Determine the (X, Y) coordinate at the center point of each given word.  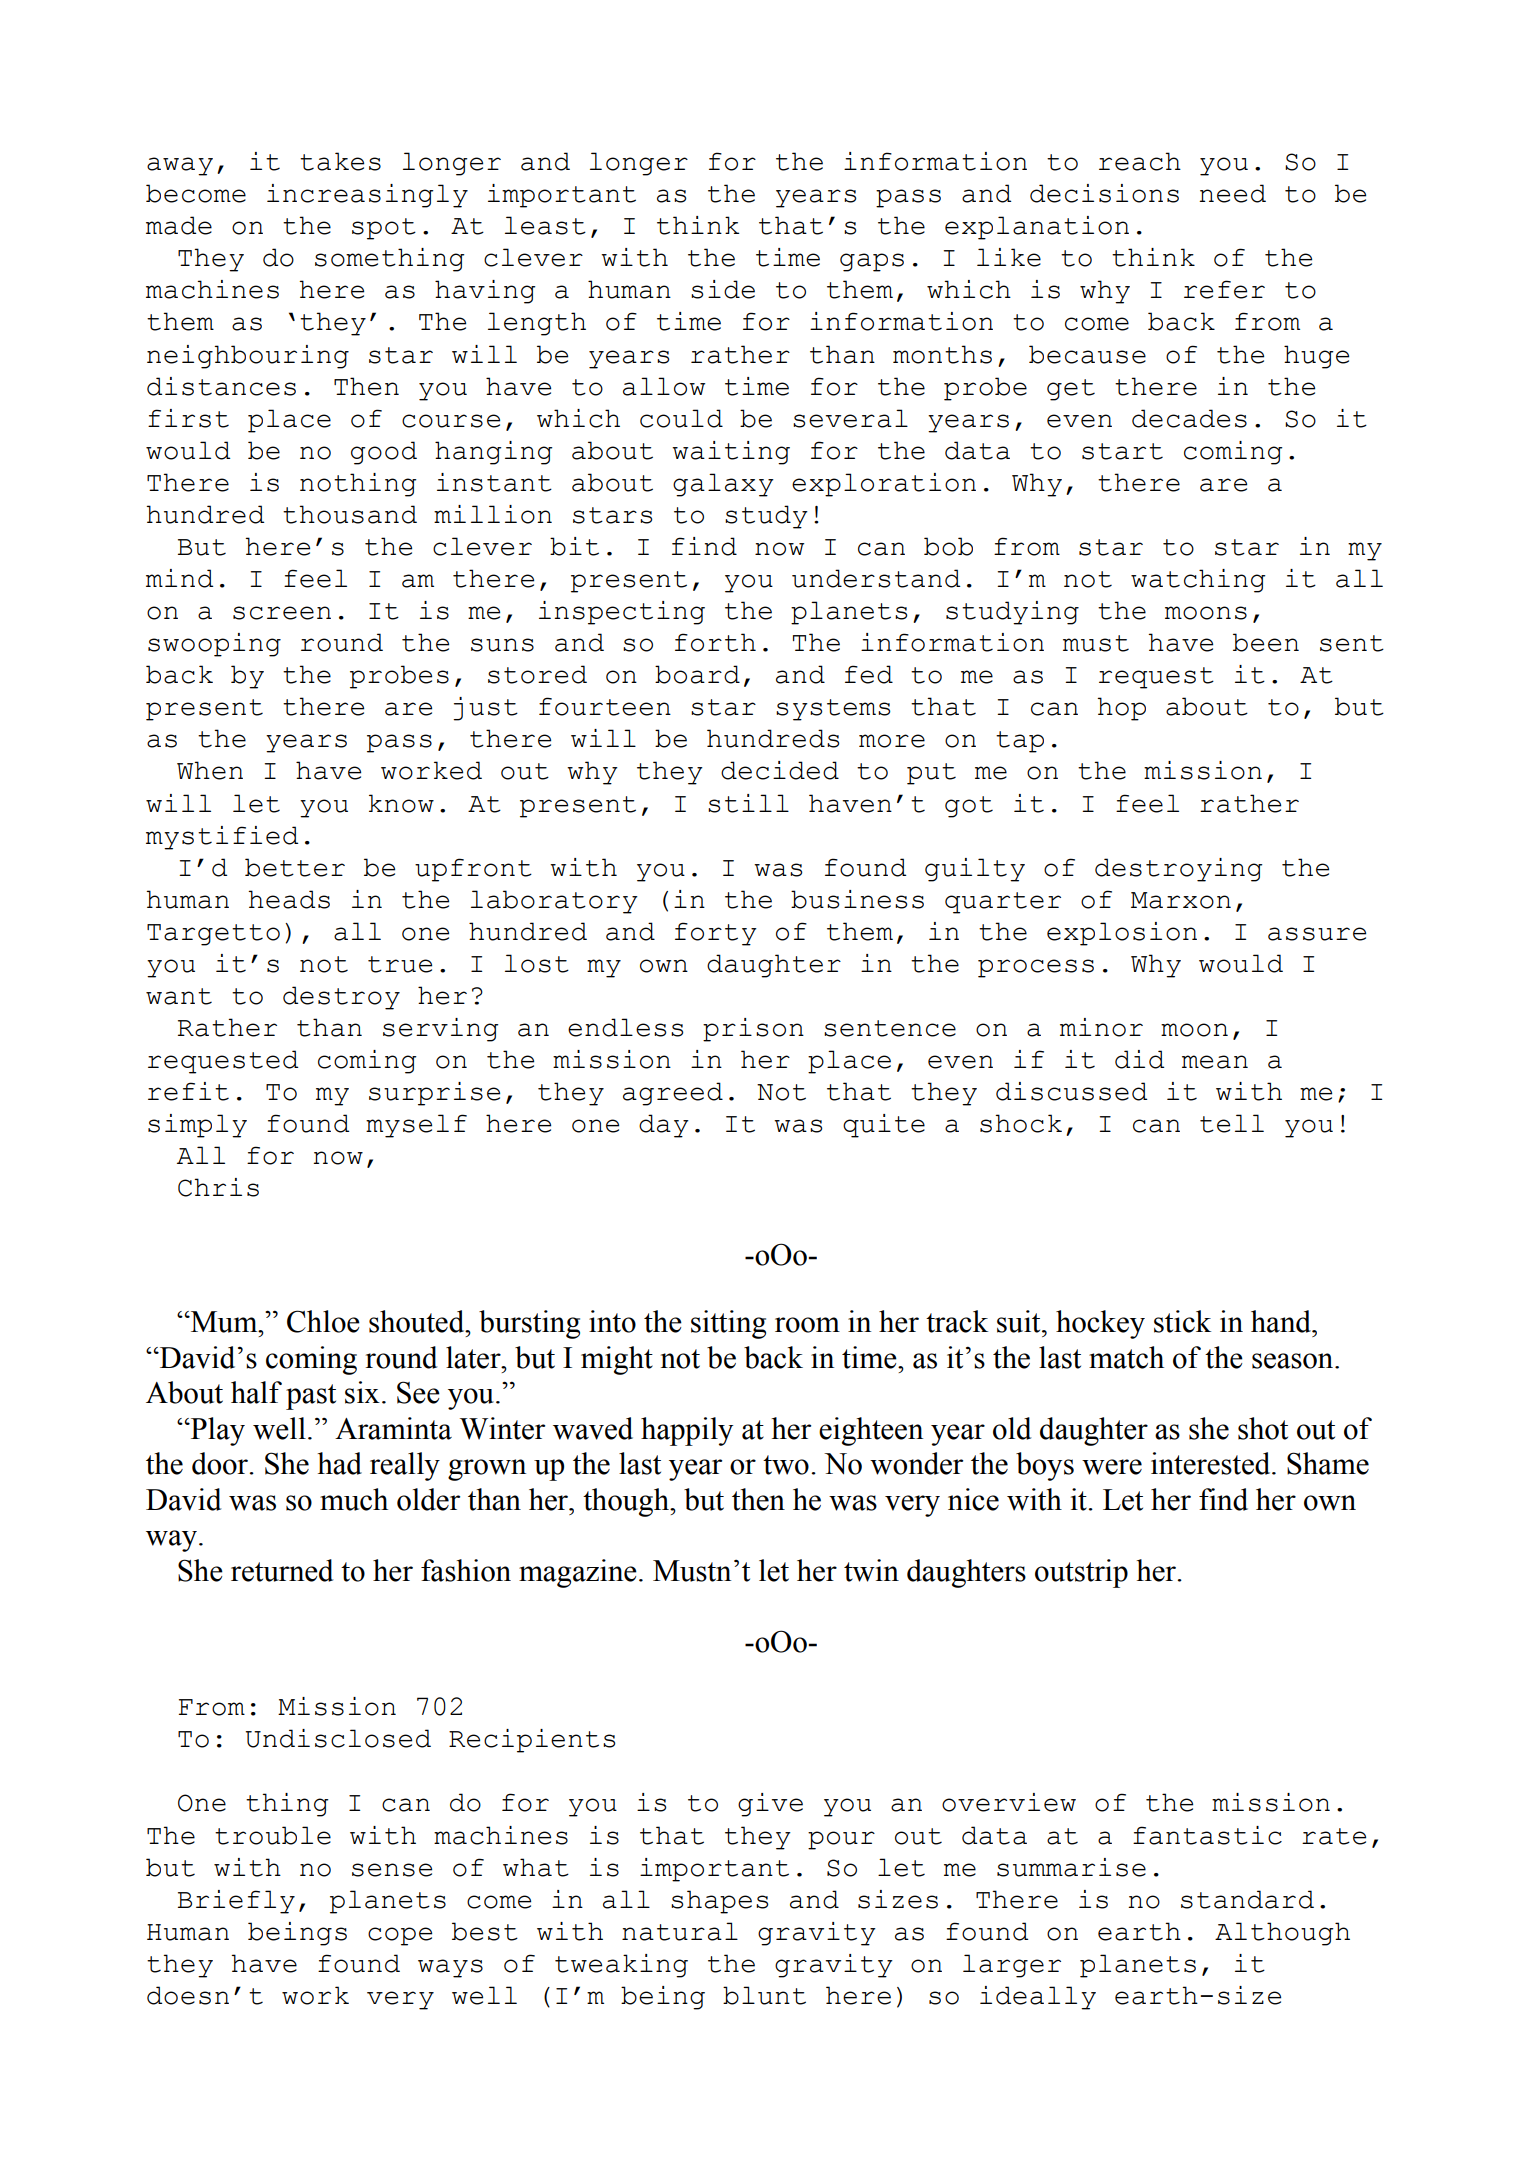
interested (1212, 1463)
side (723, 289)
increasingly (367, 196)
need (1232, 193)
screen (282, 613)
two (786, 1465)
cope (400, 1936)
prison (753, 1030)
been (1266, 642)
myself (416, 1126)
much (354, 1499)
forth (715, 642)
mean (1215, 1062)
